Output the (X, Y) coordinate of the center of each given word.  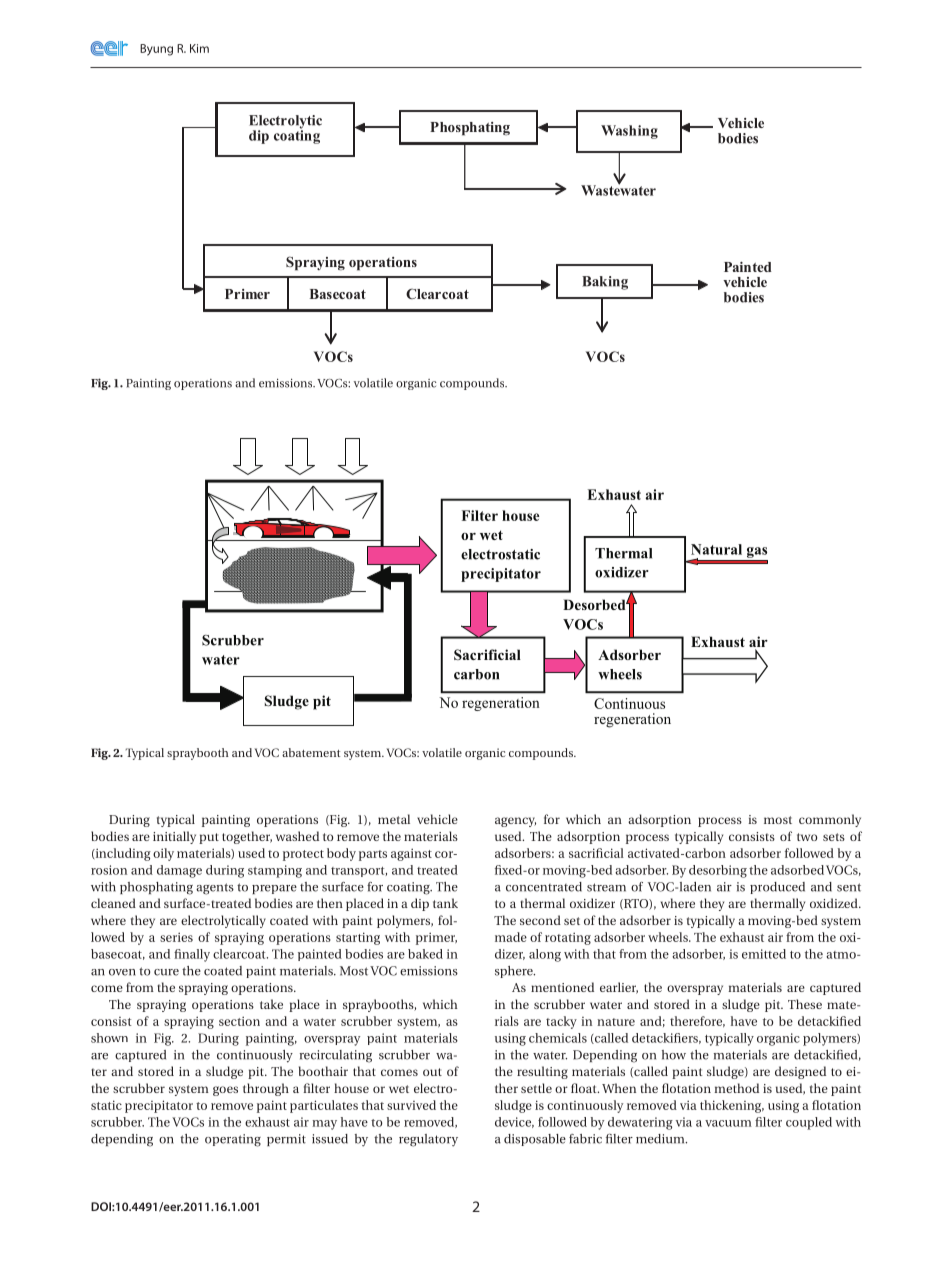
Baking (605, 283)
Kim (199, 48)
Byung (156, 50)
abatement (311, 752)
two (807, 837)
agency (515, 822)
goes (225, 1091)
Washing (629, 132)
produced (777, 888)
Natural (716, 549)
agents (215, 889)
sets (834, 837)
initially (174, 837)
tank (445, 903)
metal (394, 819)
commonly (830, 820)
